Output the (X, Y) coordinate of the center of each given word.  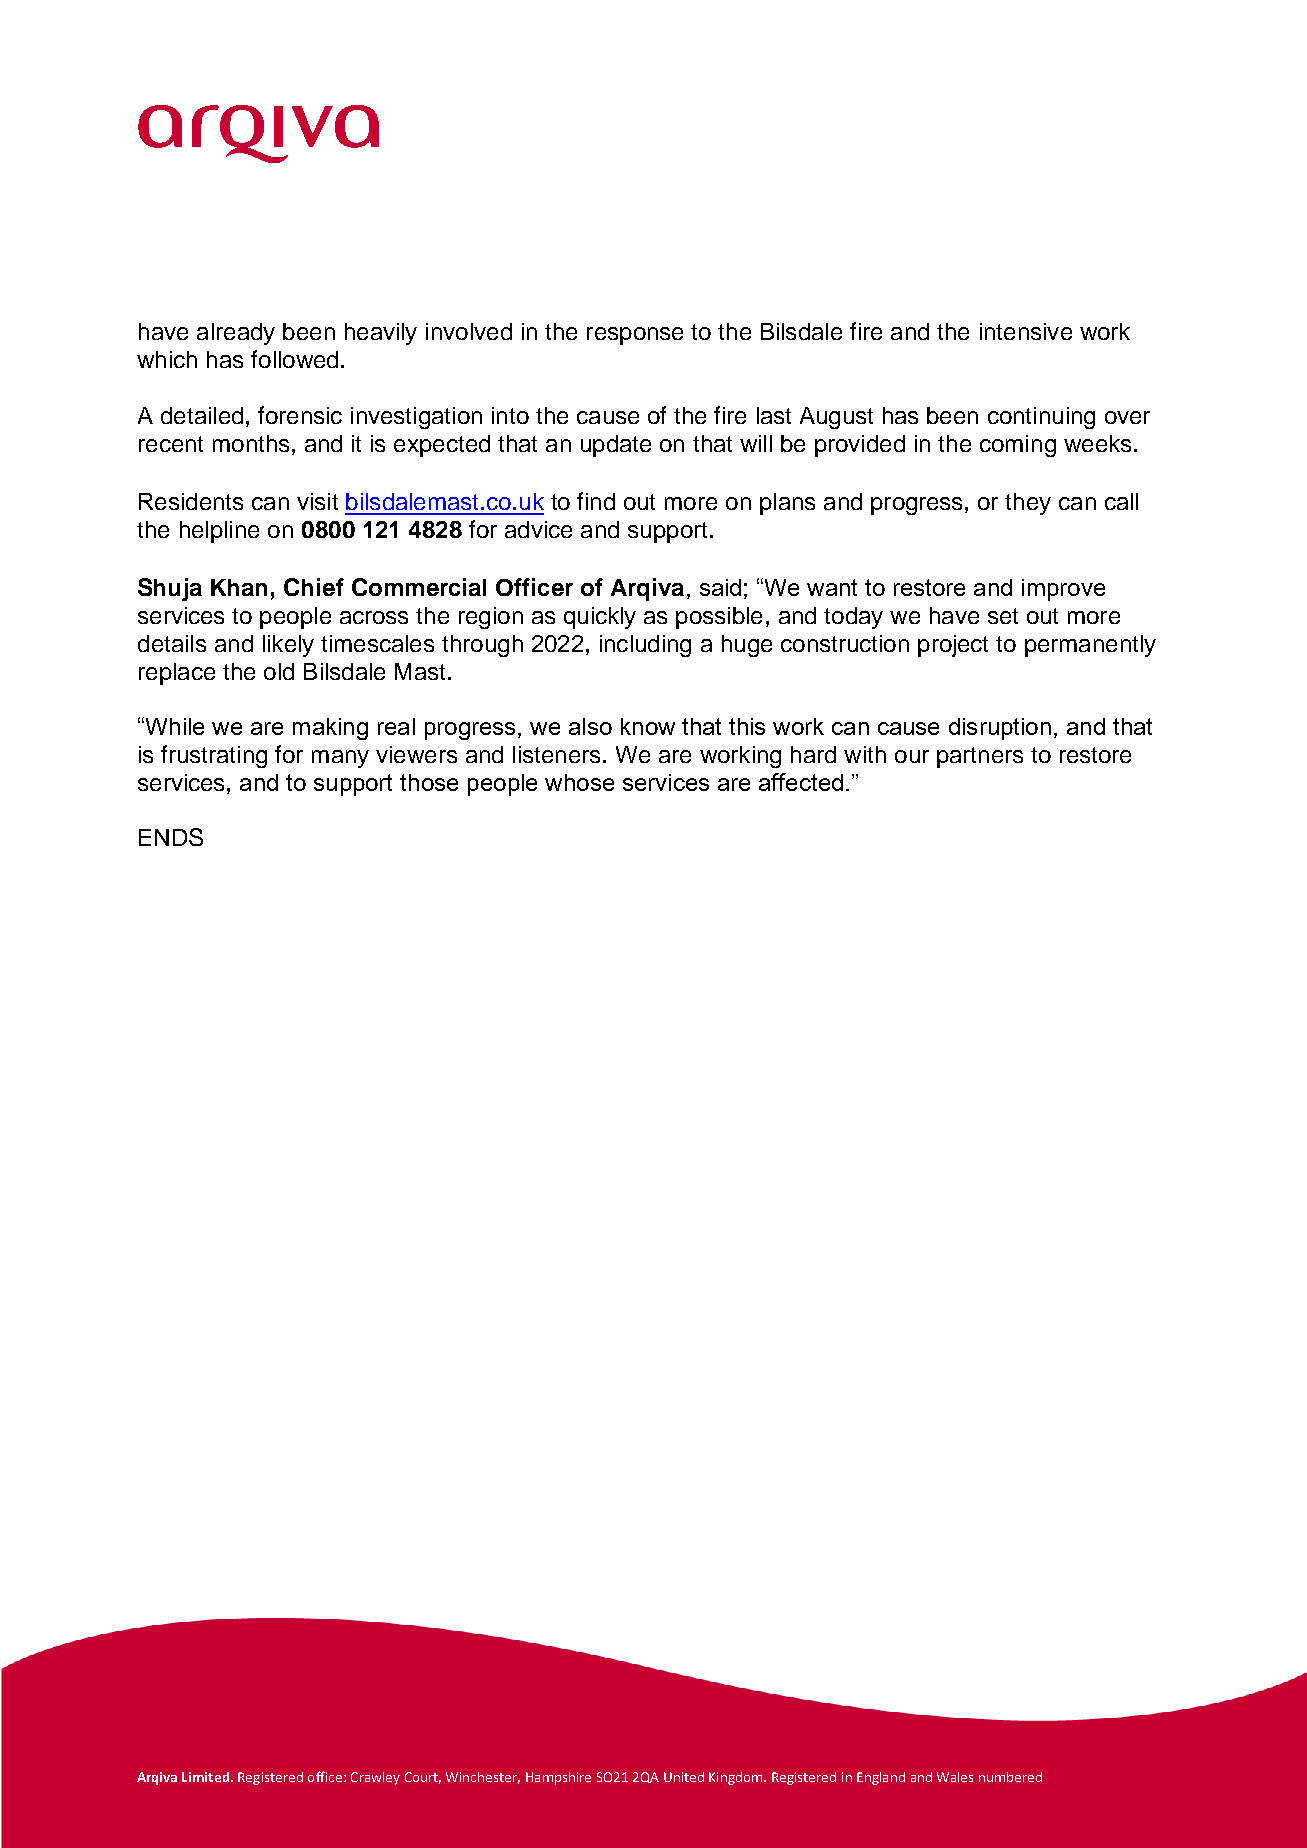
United (684, 1777)
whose (579, 782)
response (635, 336)
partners (980, 757)
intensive (1026, 331)
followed (294, 359)
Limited (205, 1777)
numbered (1010, 1777)
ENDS (171, 837)
